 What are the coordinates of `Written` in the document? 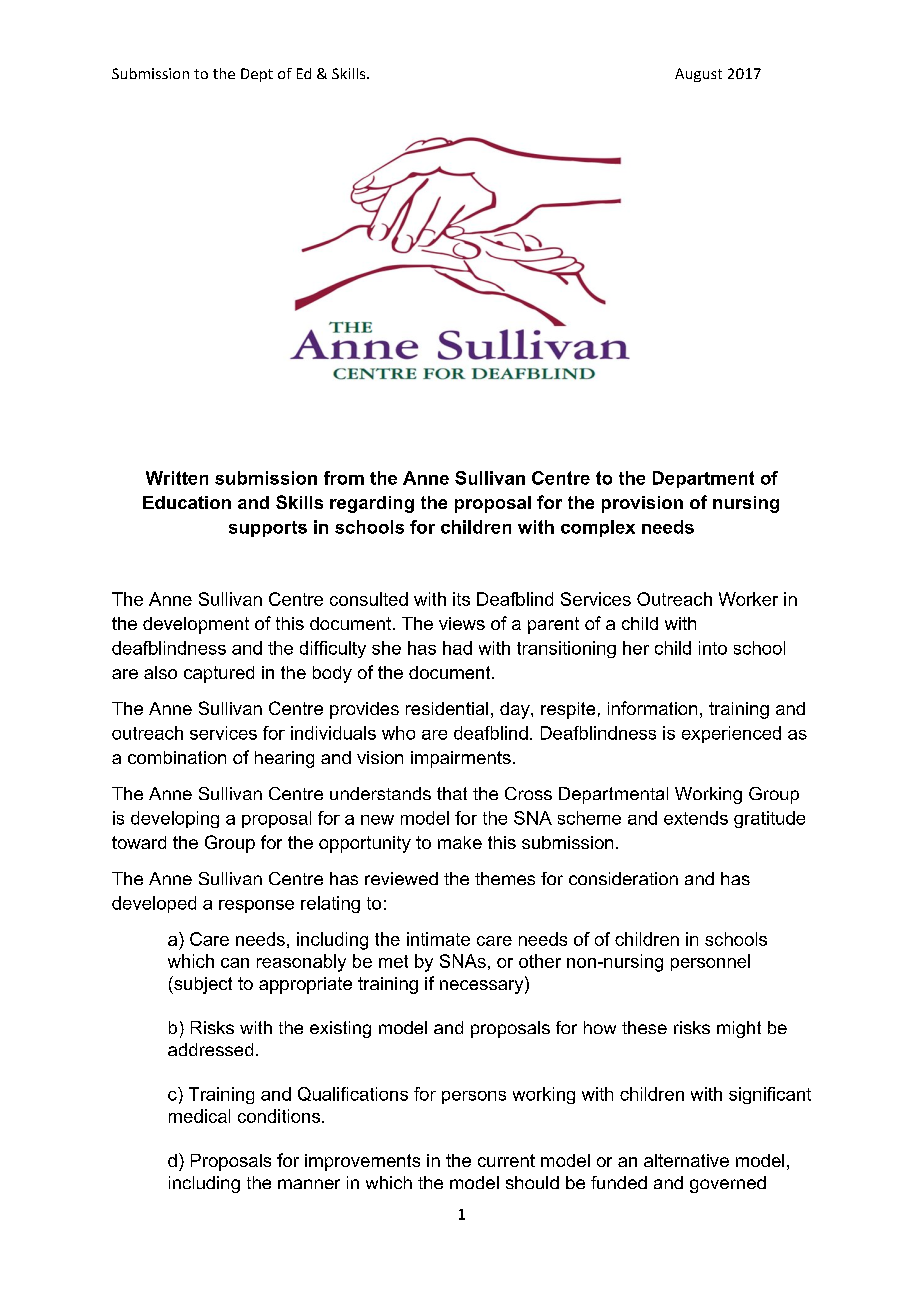 It's located at (177, 478).
